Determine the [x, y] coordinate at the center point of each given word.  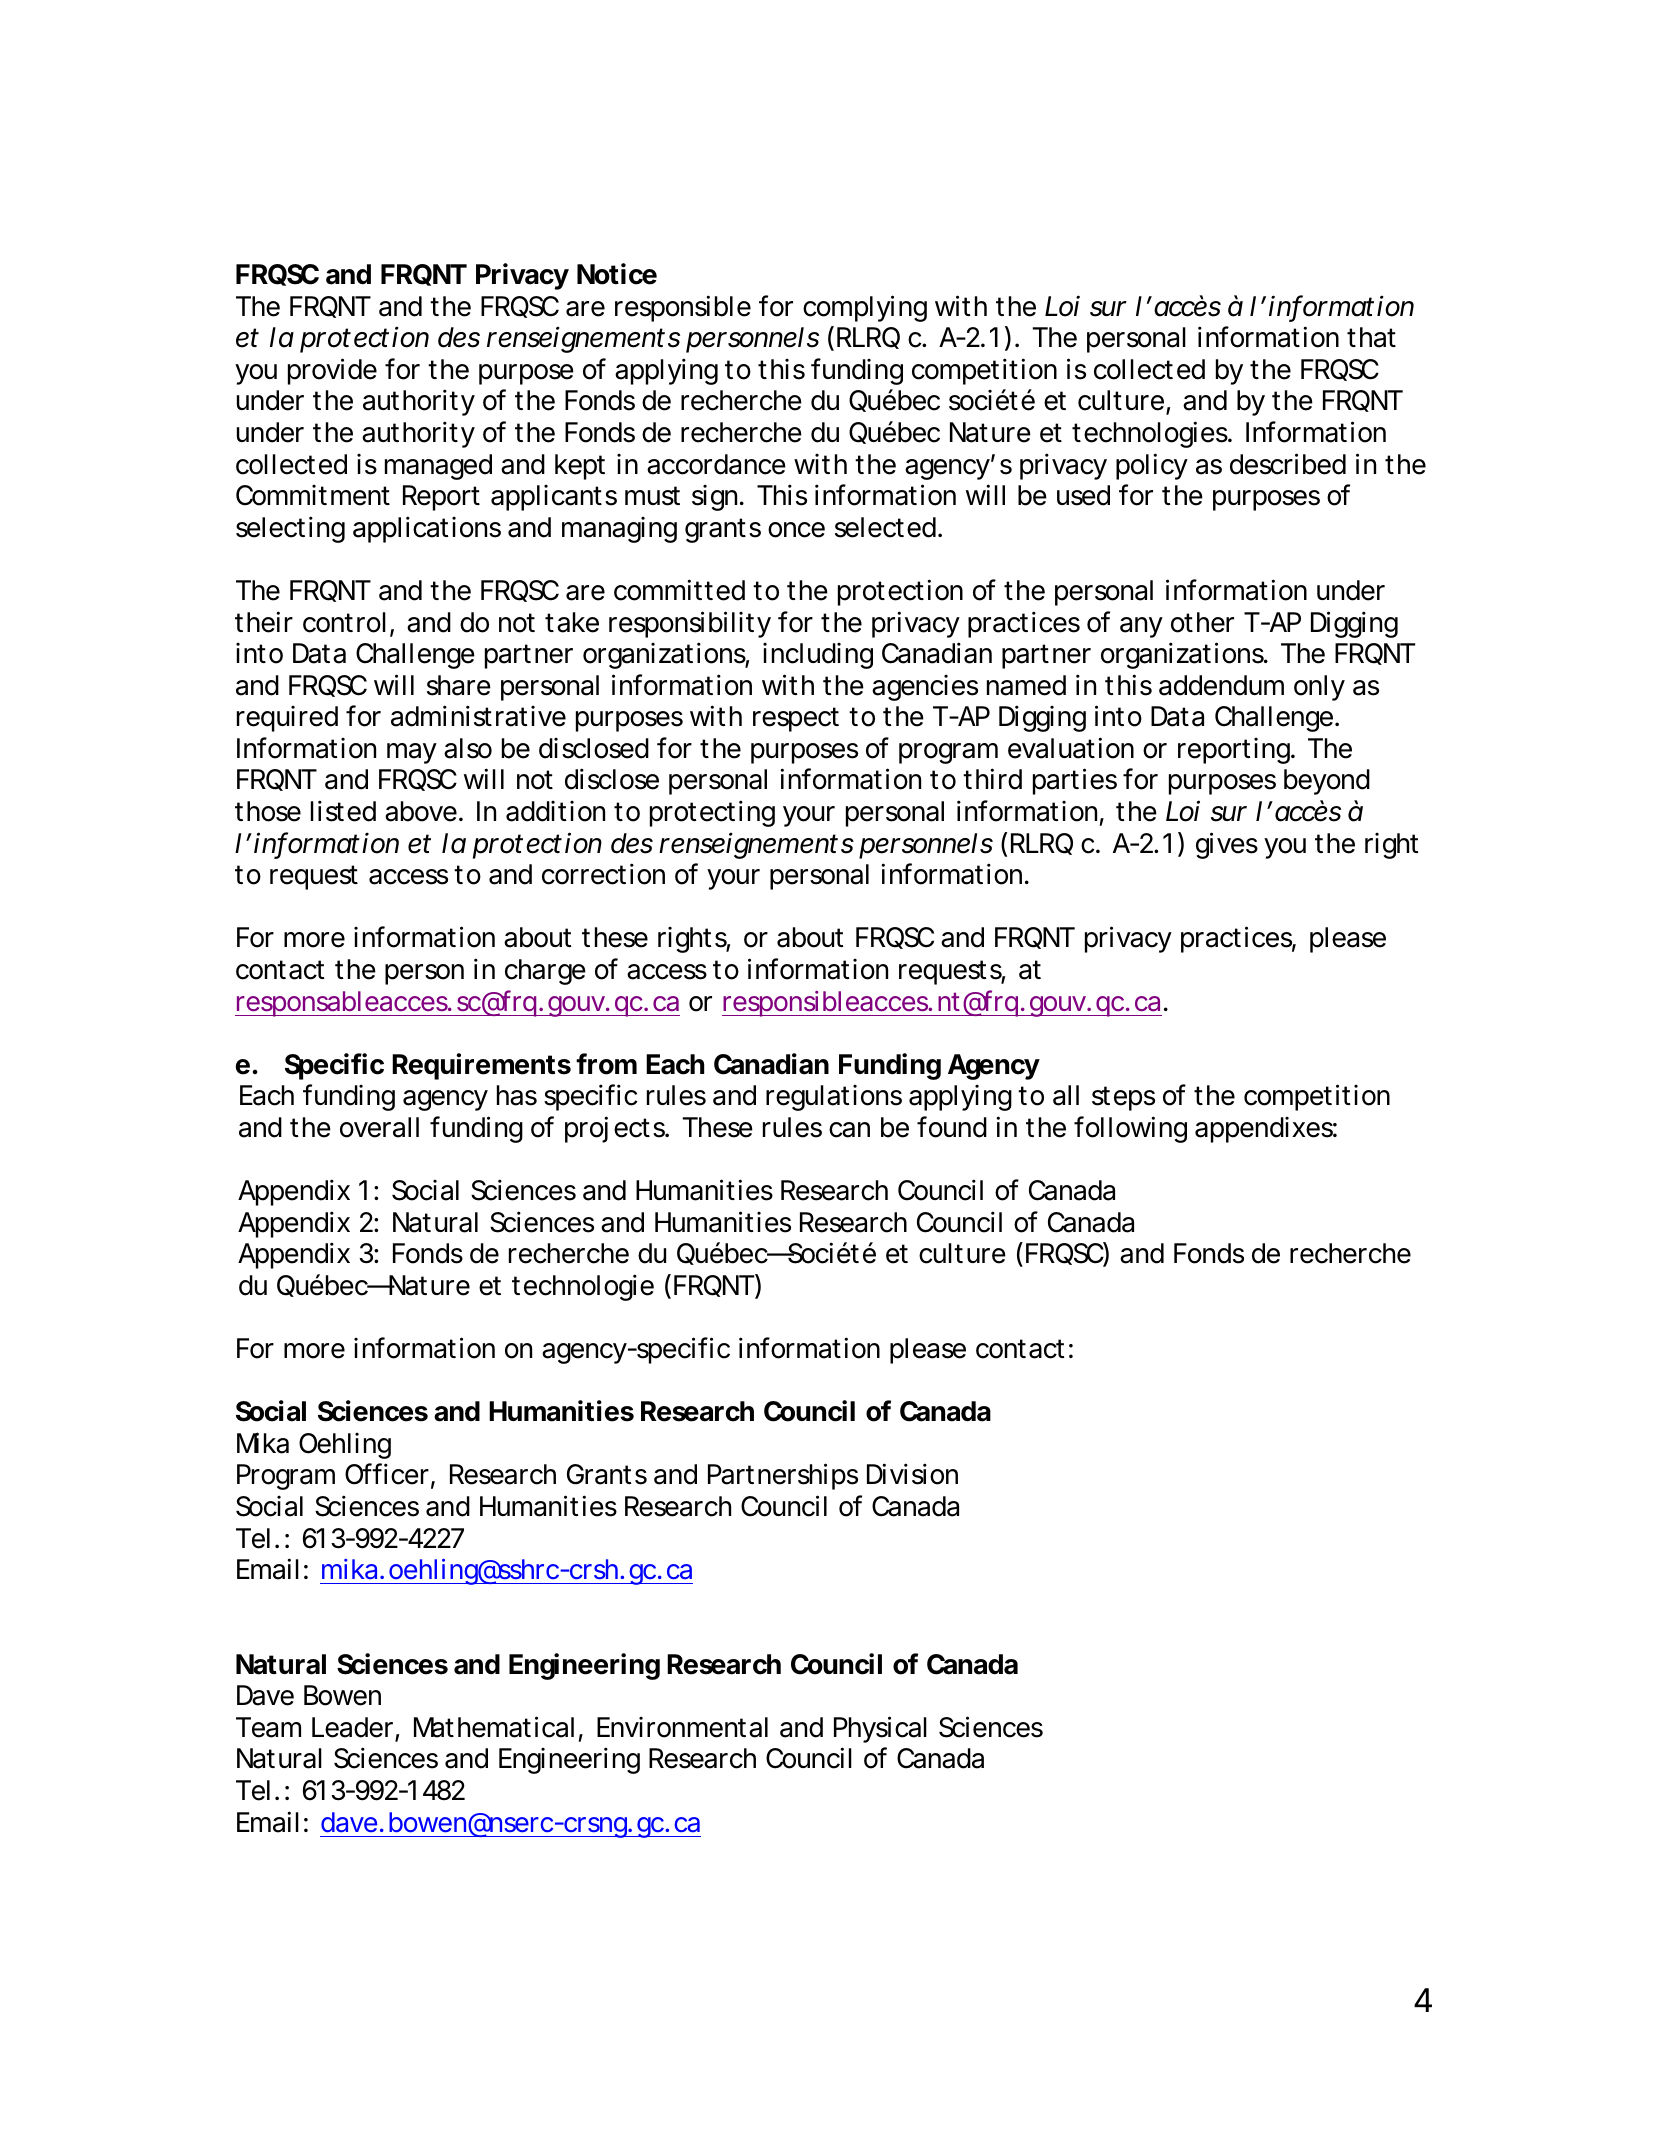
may [412, 753]
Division [912, 1474]
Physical [880, 1729]
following [1130, 1129]
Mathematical [494, 1727]
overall [379, 1127]
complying [865, 308]
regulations [834, 1098]
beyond [1327, 782]
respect [796, 719]
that [1371, 337]
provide [332, 371]
